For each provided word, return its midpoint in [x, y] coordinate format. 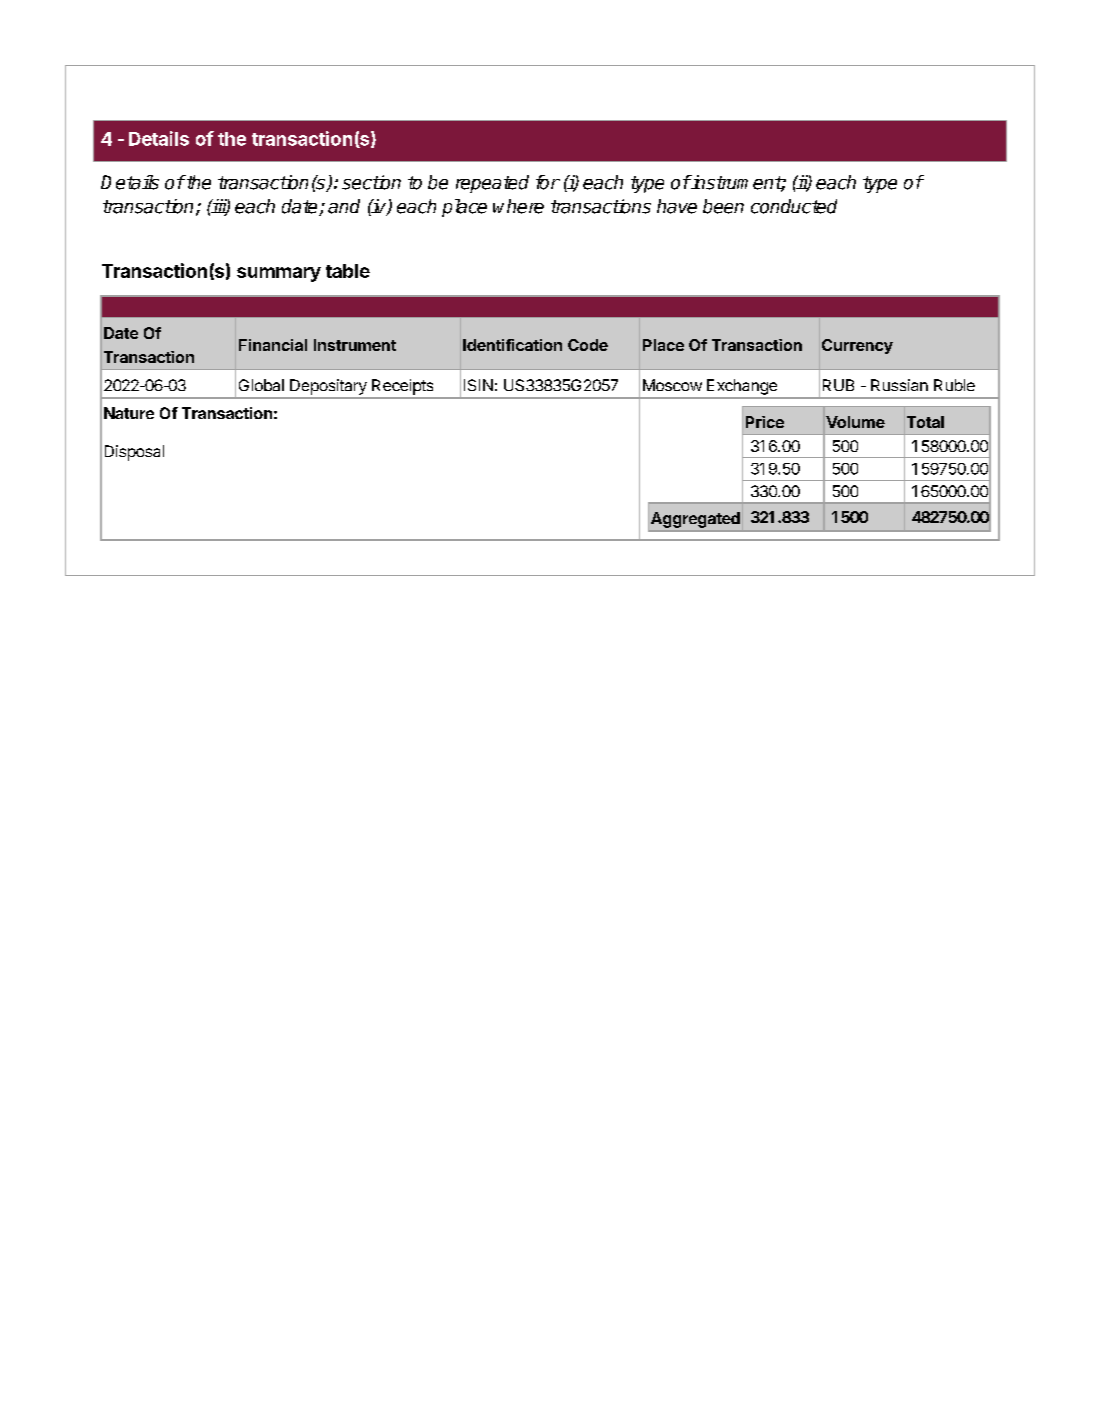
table [348, 271]
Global [261, 385]
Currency [857, 346]
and [344, 206]
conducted [794, 206]
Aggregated [695, 520]
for [548, 182]
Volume [855, 422]
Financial [273, 345]
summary [279, 274]
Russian [899, 385]
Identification [512, 345]
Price [765, 422]
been [723, 206]
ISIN [478, 385]
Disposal [134, 453]
